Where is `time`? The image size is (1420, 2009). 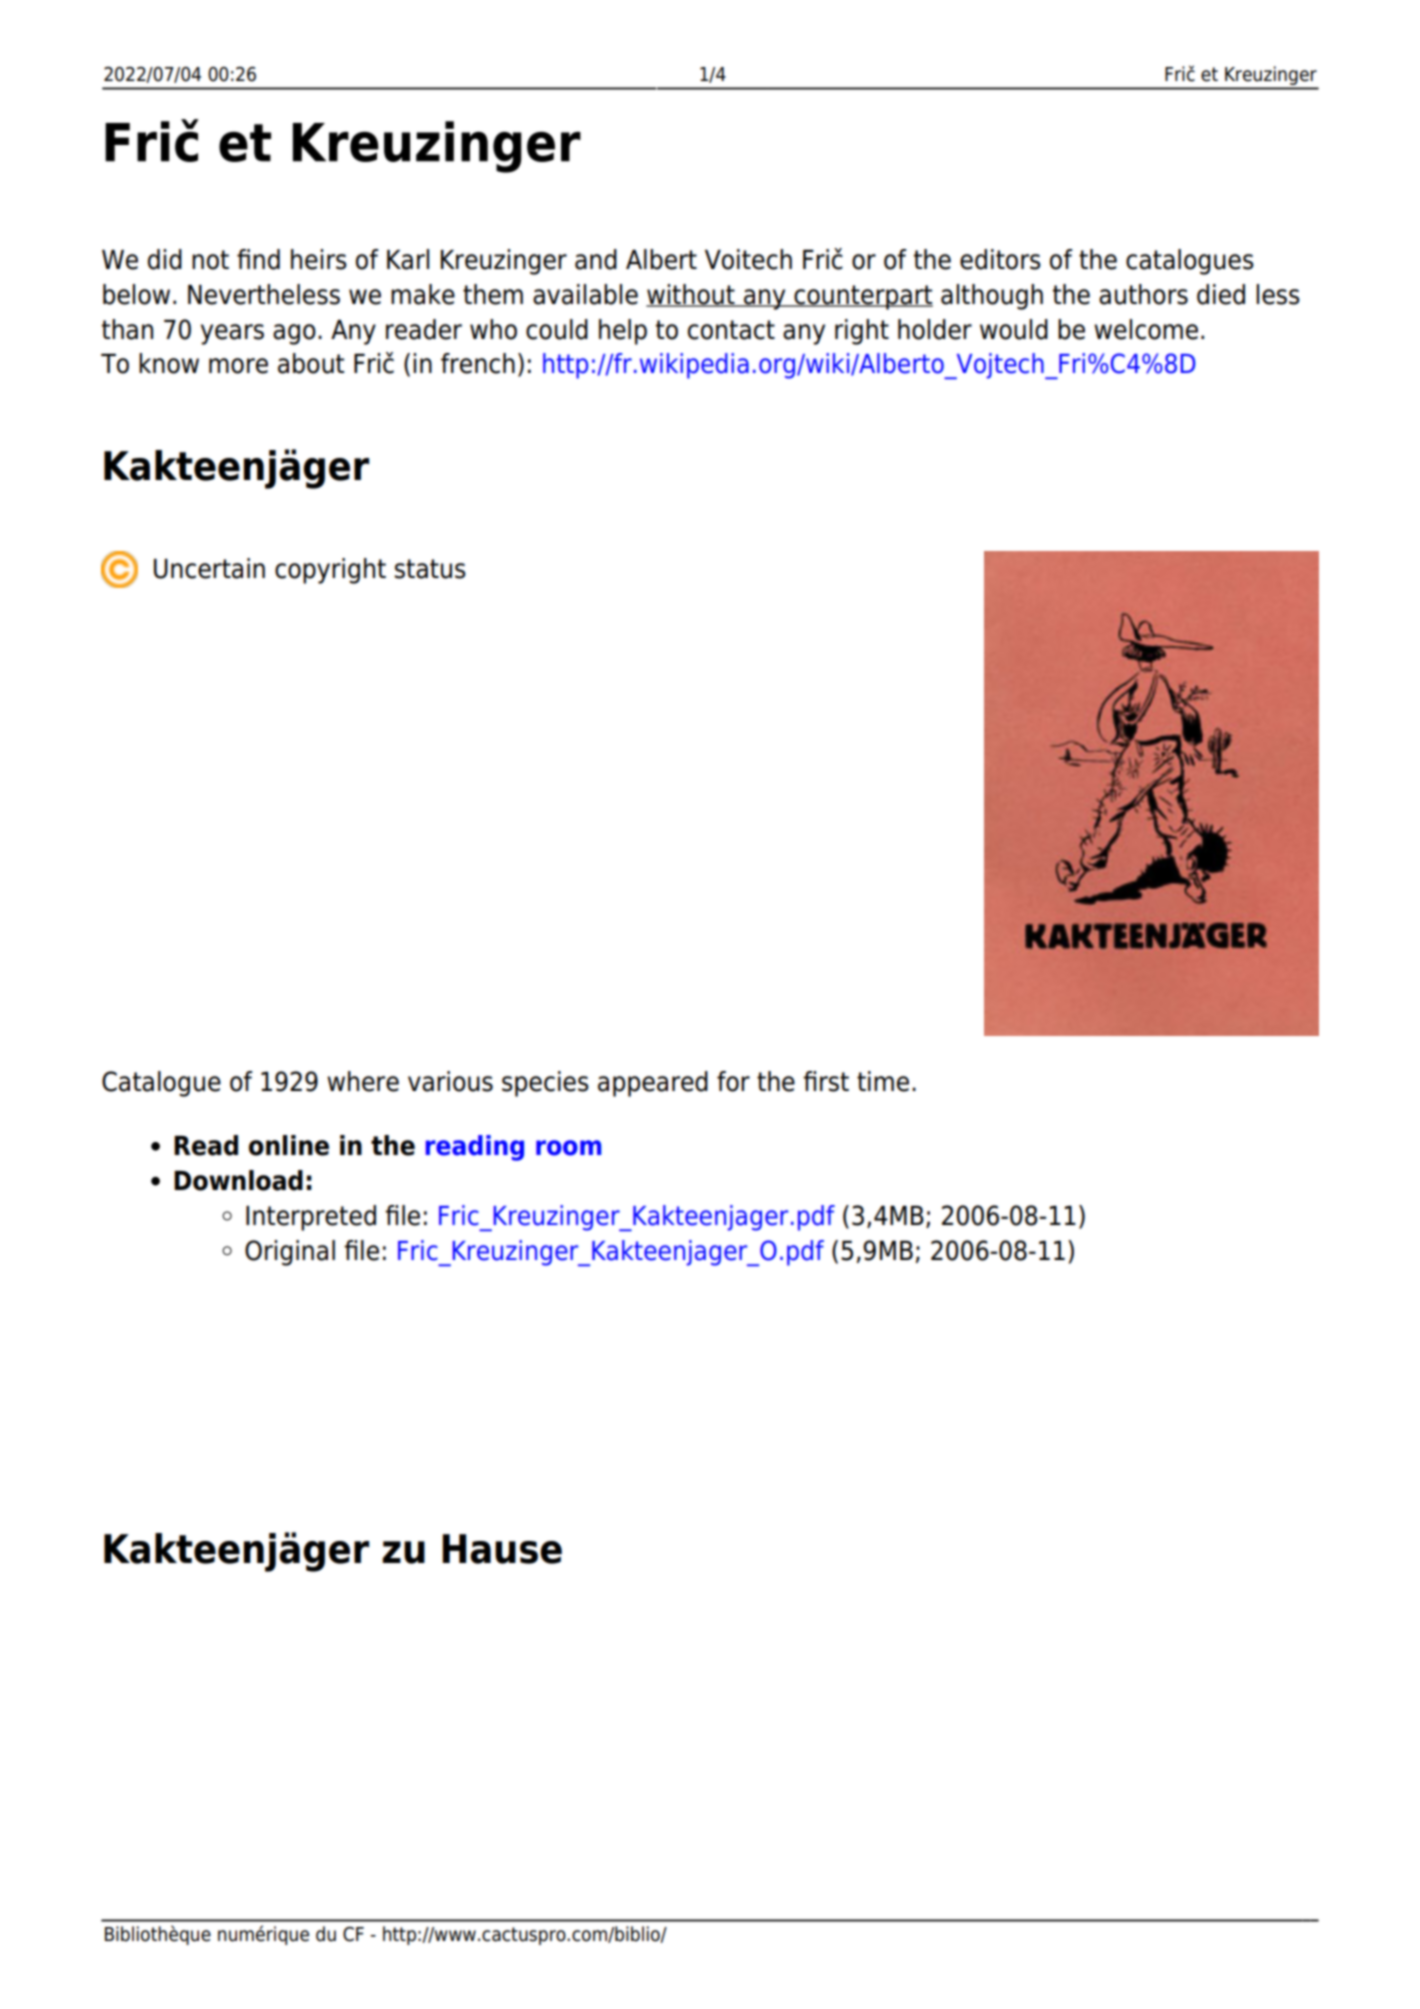 time is located at coordinates (883, 1081).
